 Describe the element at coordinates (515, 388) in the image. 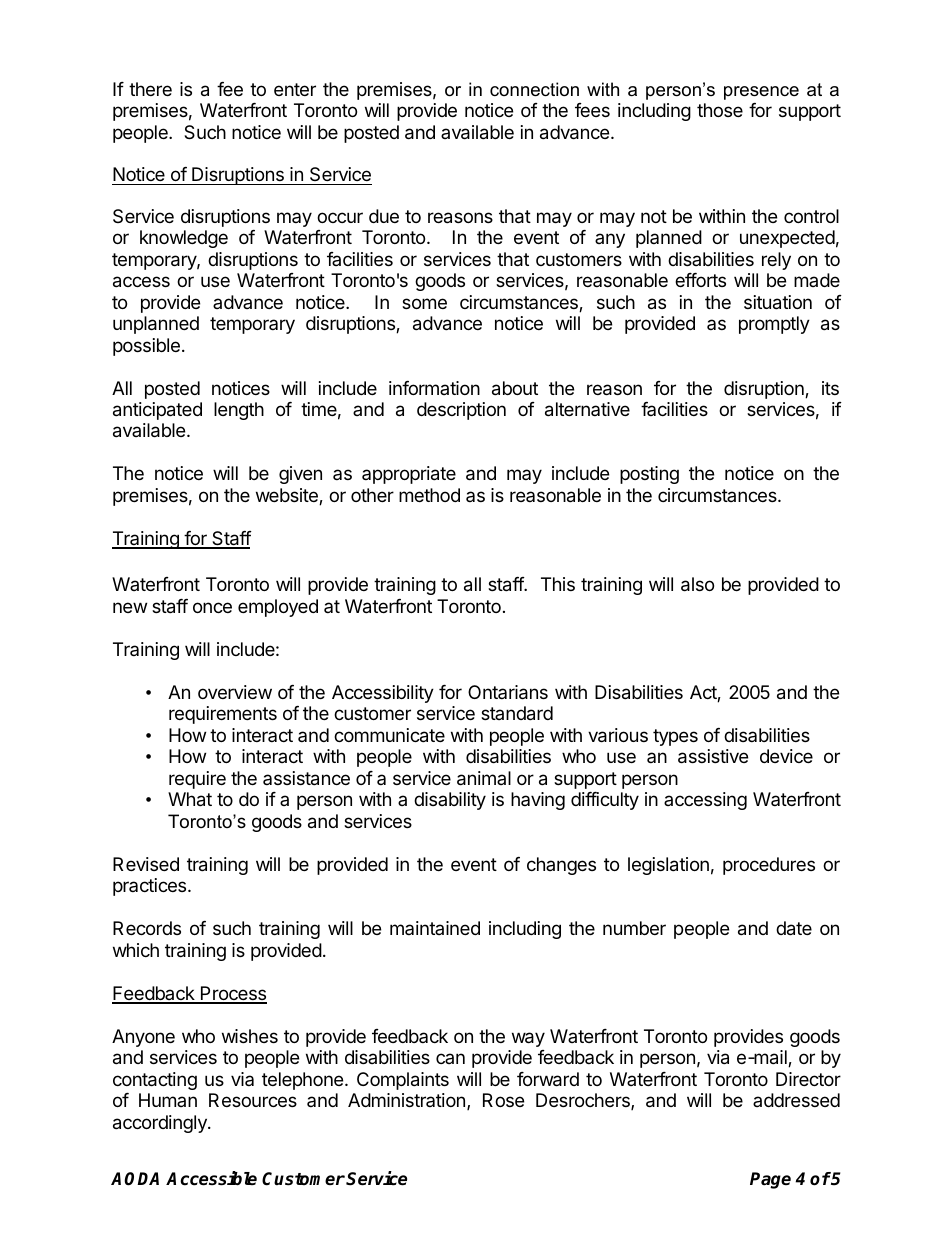

I see `about` at that location.
